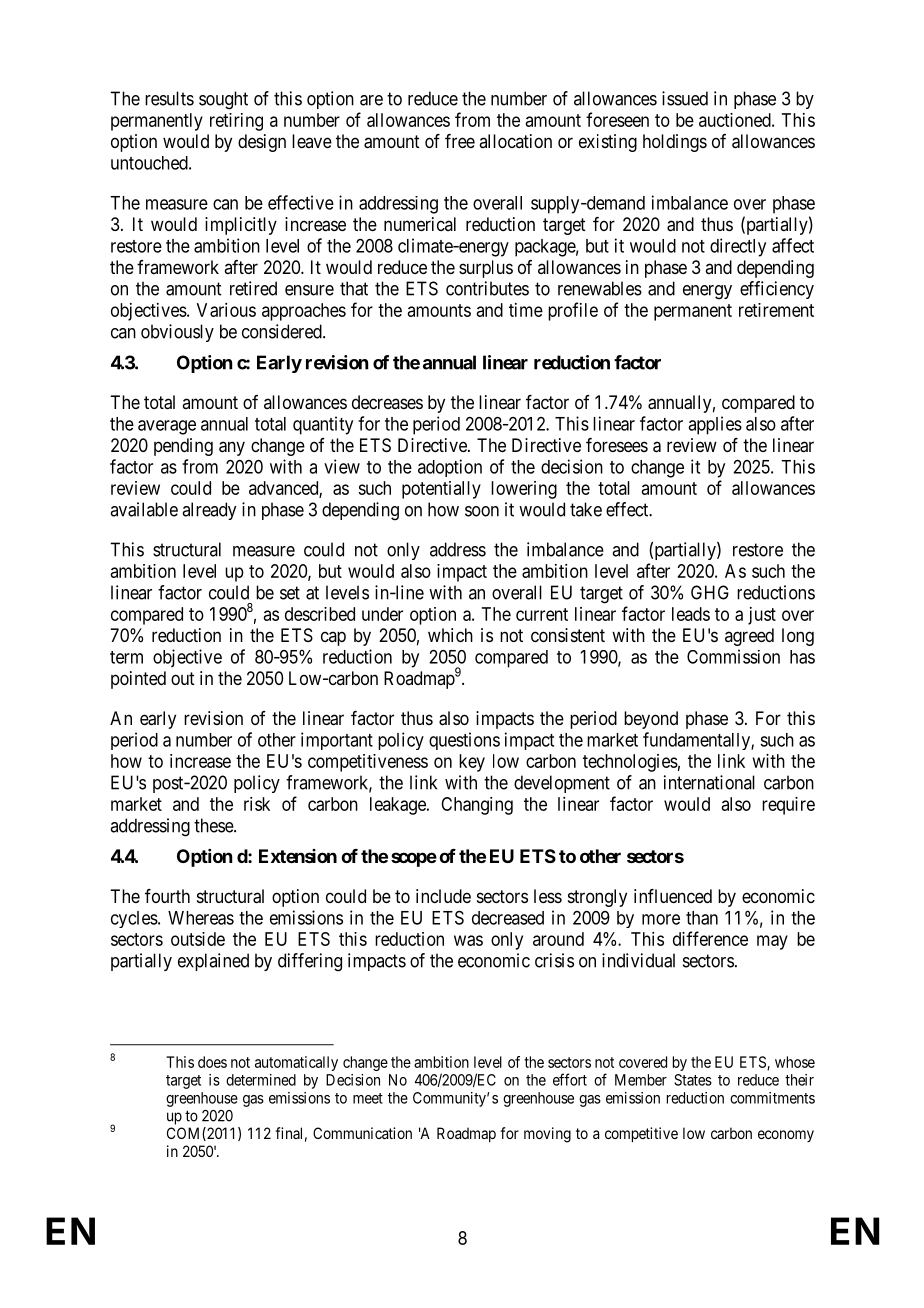  What do you see at coordinates (675, 143) in the document?
I see `holdings` at bounding box center [675, 143].
